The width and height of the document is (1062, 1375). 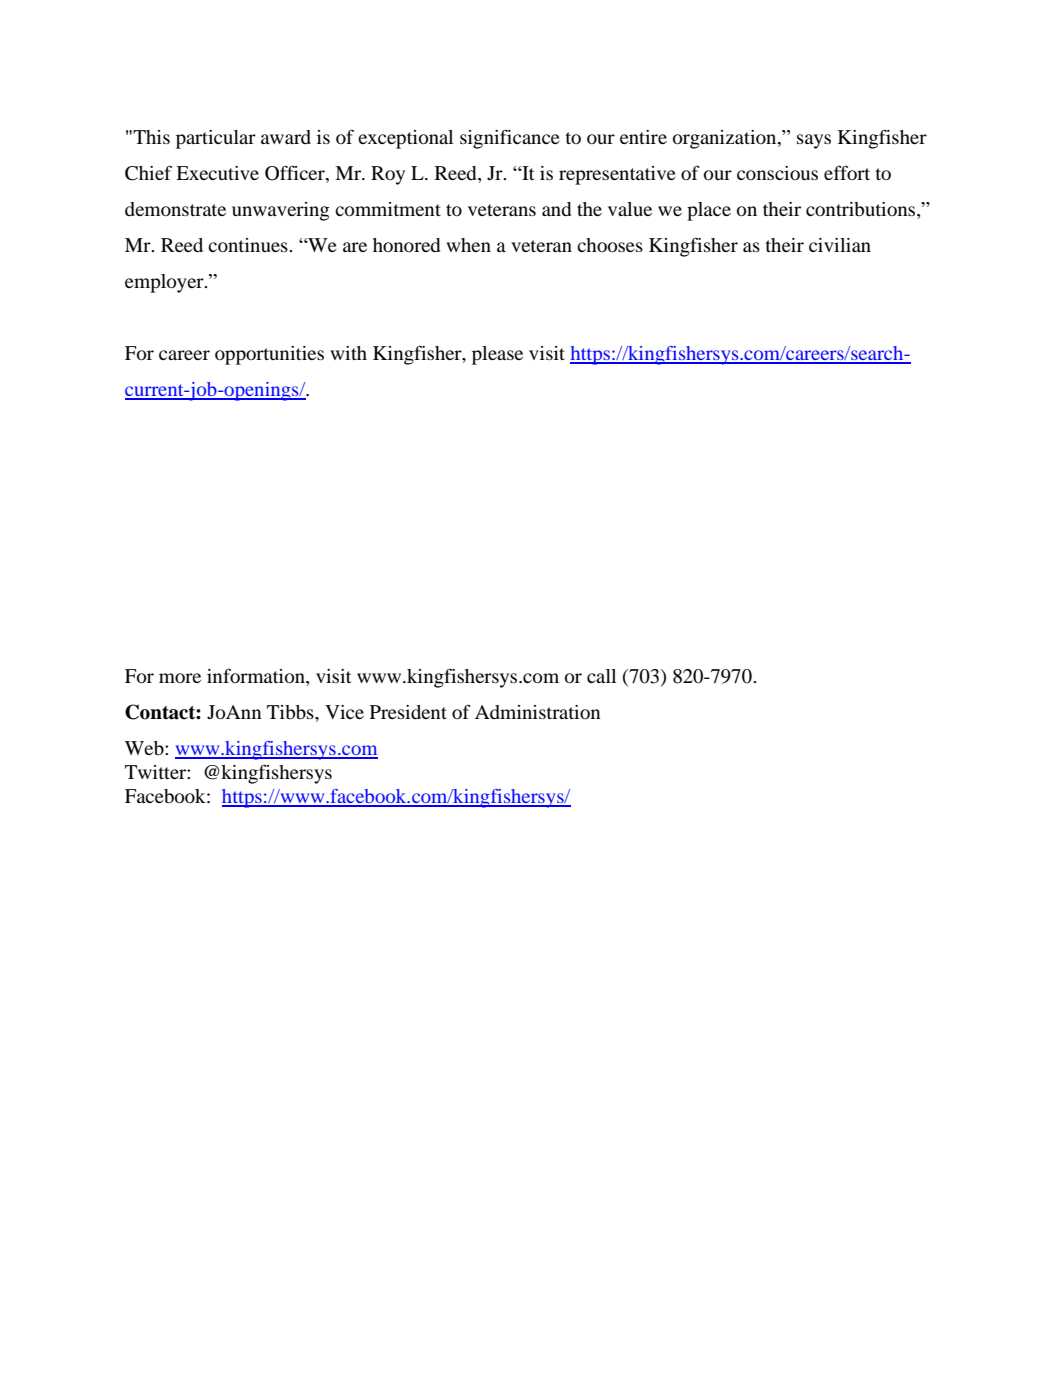 What do you see at coordinates (777, 173) in the document?
I see `conscious` at bounding box center [777, 173].
